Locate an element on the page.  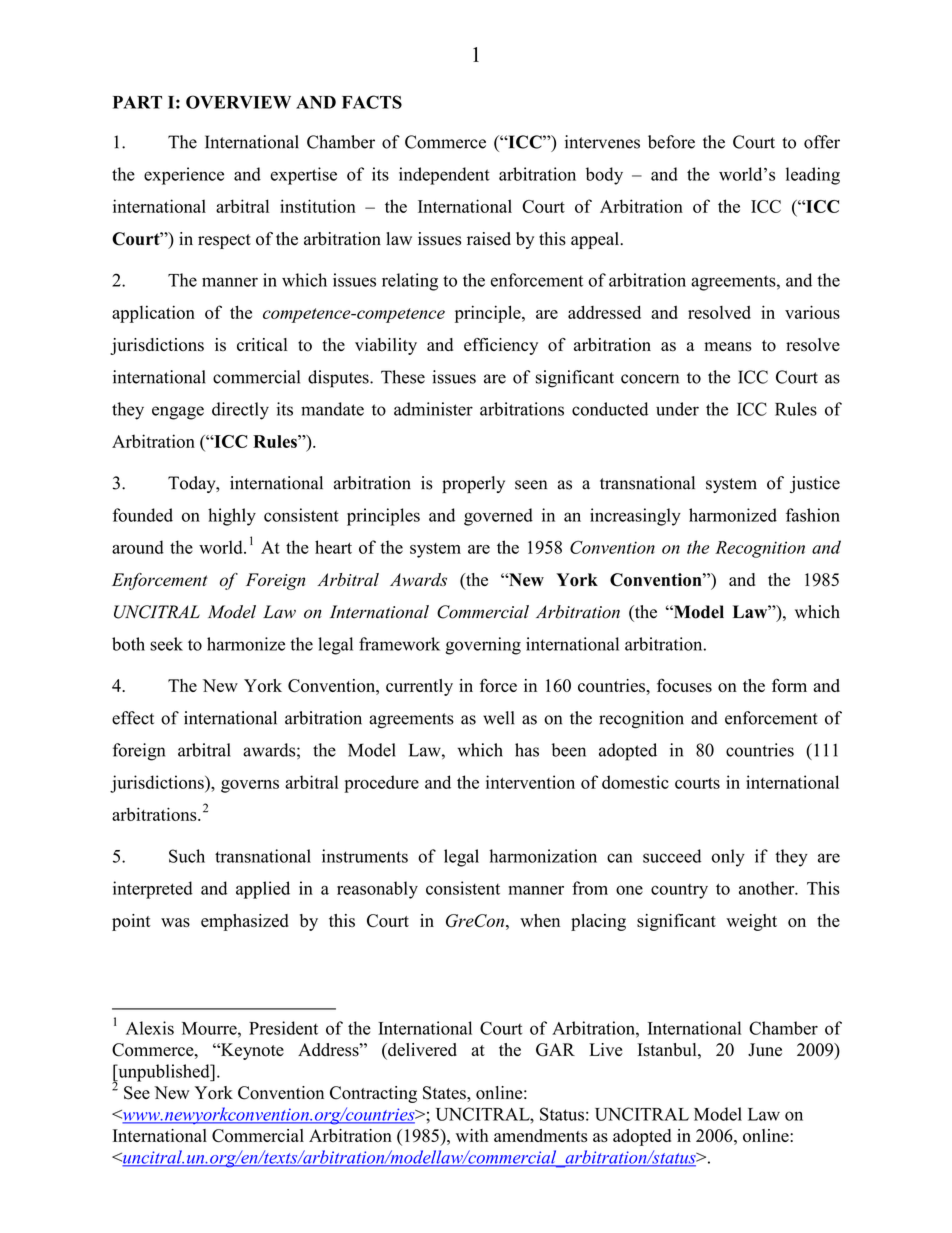
June is located at coordinates (765, 1050).
